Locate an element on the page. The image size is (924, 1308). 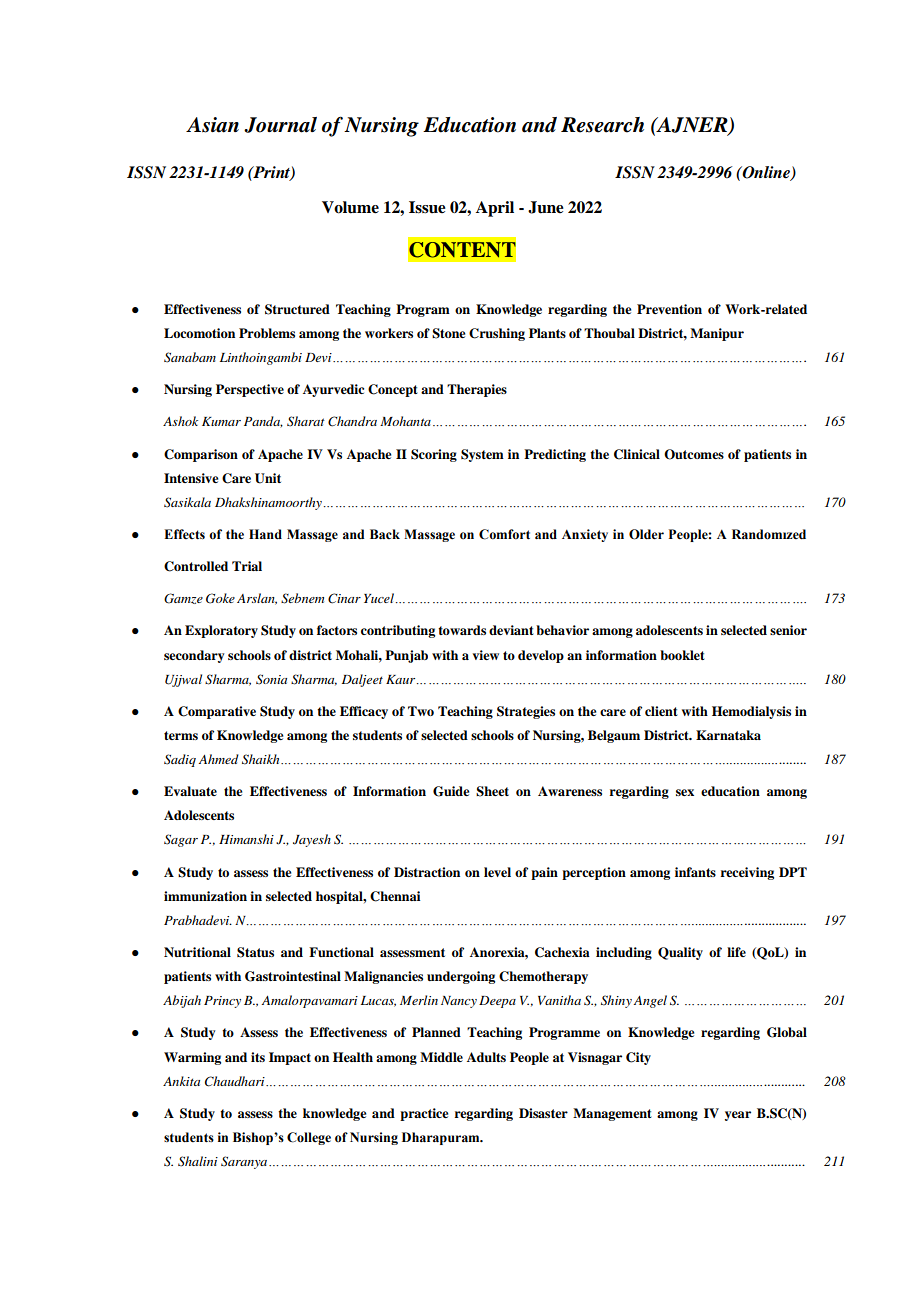
College is located at coordinates (309, 1138).
